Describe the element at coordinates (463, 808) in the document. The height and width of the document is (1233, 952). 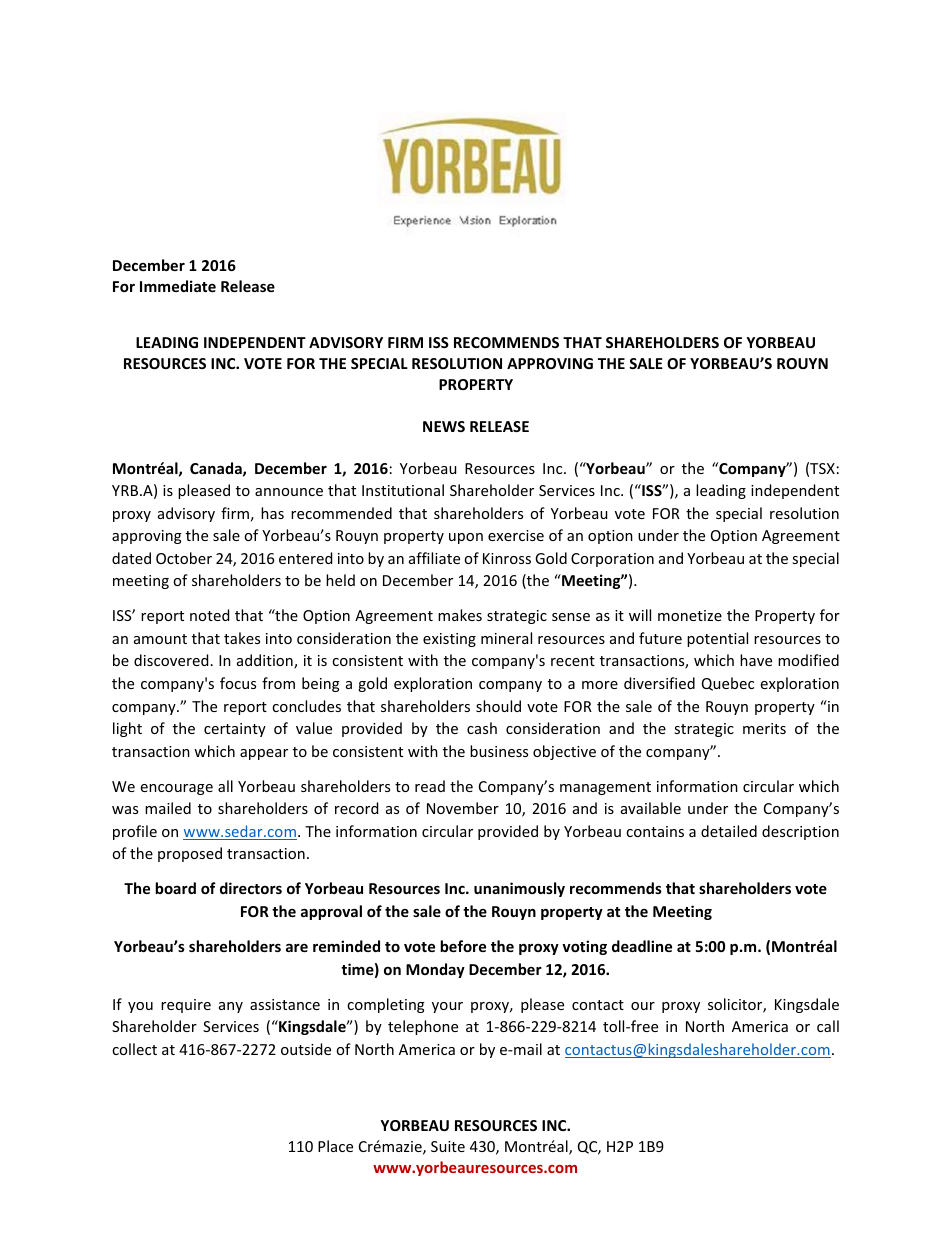
I see `November` at that location.
